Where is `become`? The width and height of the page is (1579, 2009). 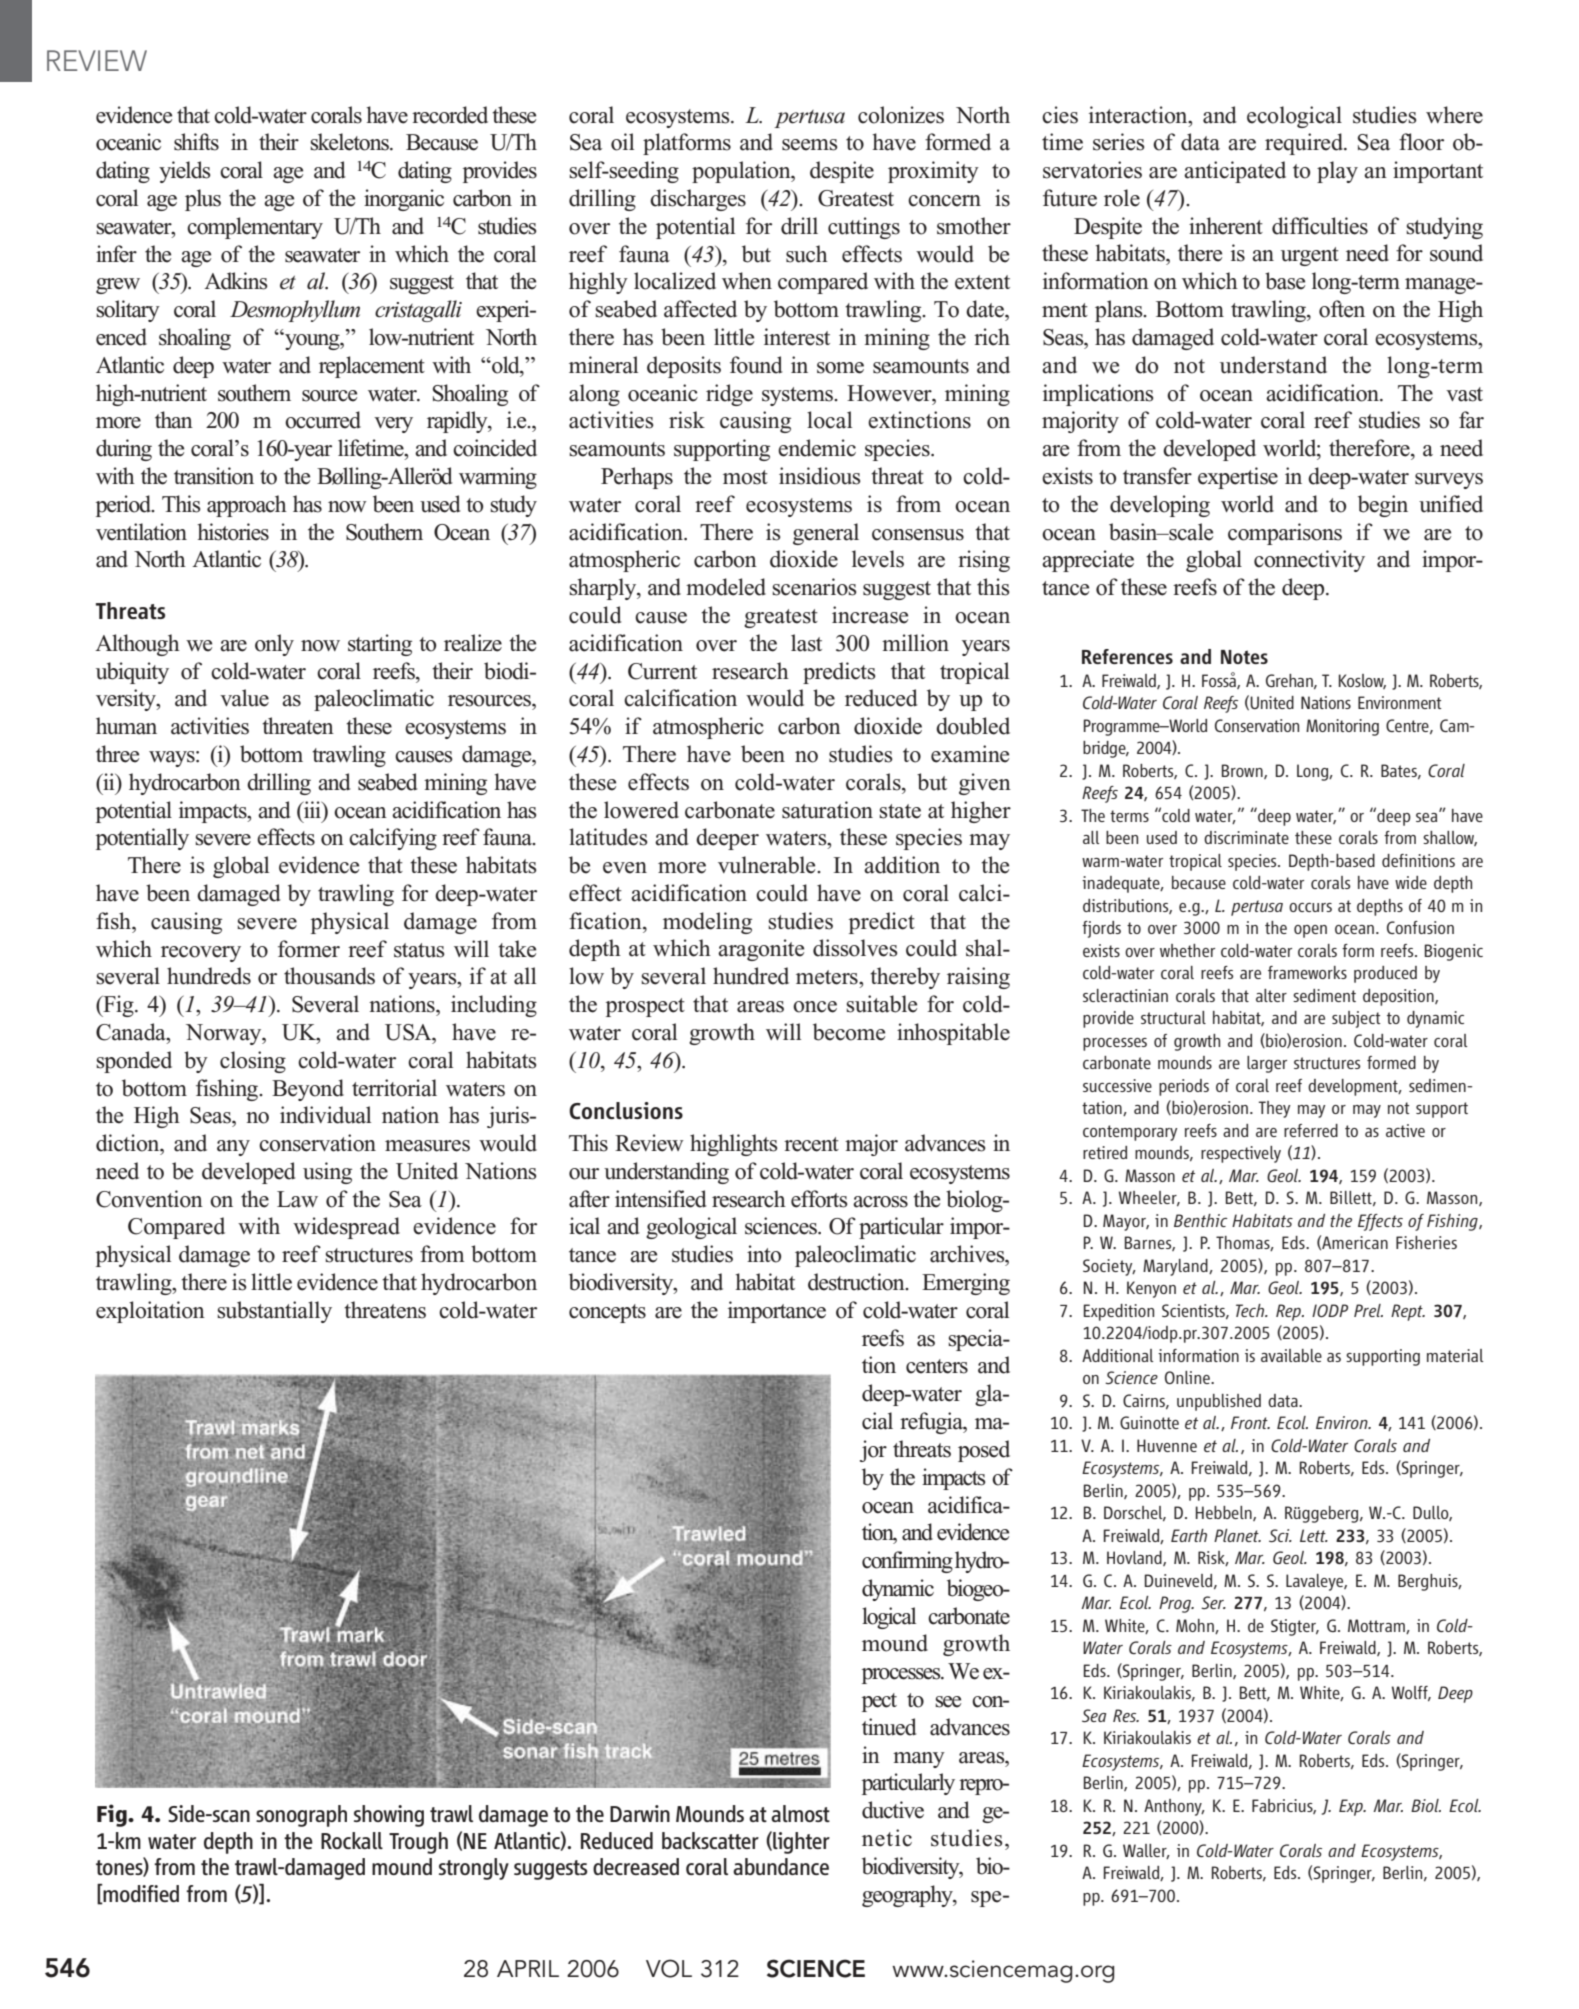
become is located at coordinates (849, 1032).
